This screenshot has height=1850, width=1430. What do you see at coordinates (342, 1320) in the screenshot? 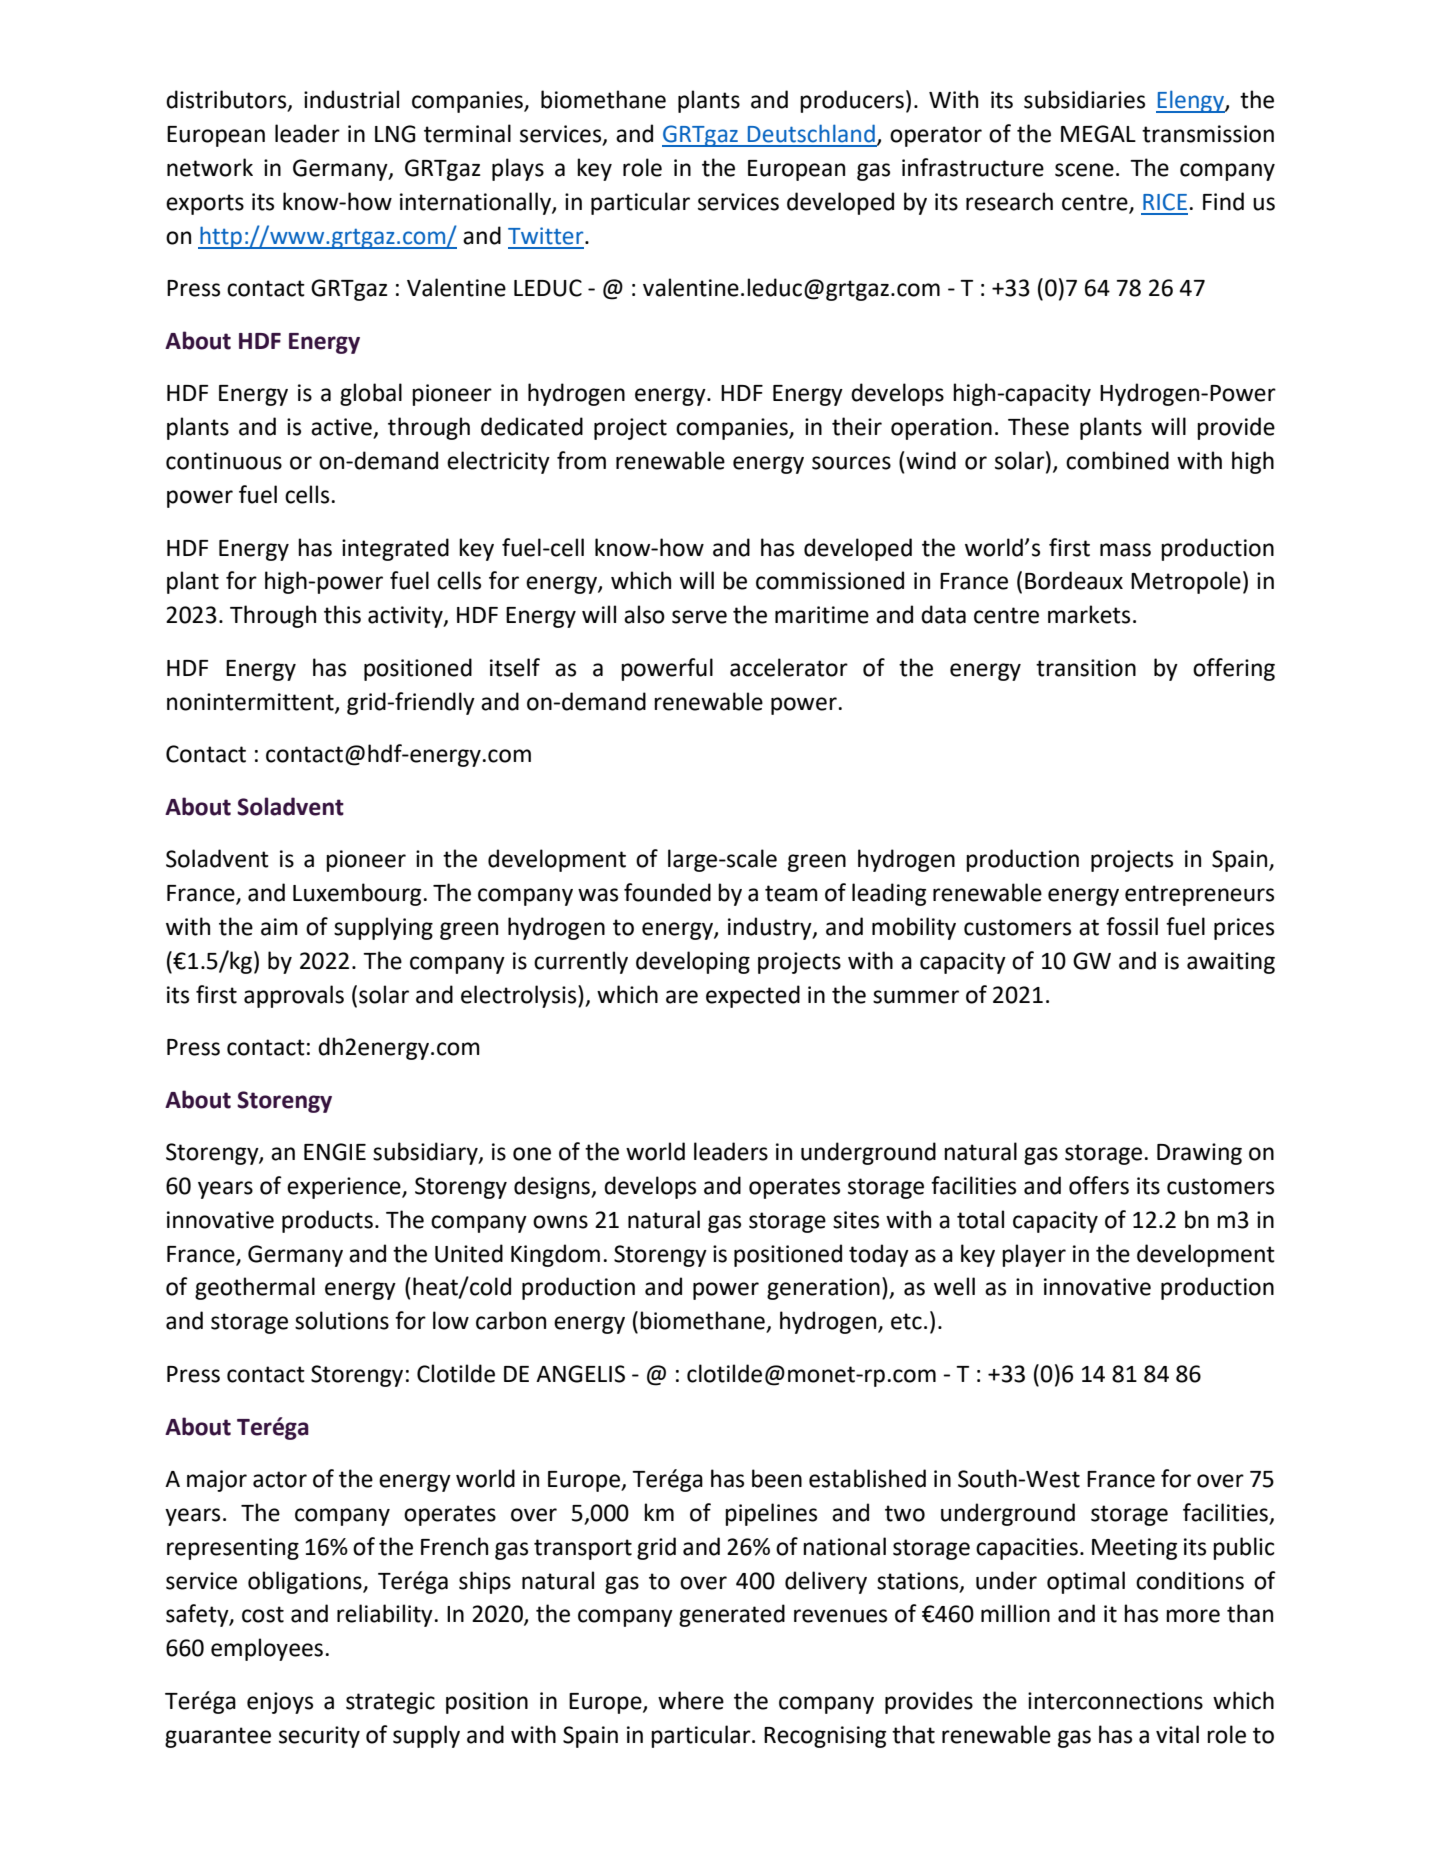
I see `solutions` at bounding box center [342, 1320].
